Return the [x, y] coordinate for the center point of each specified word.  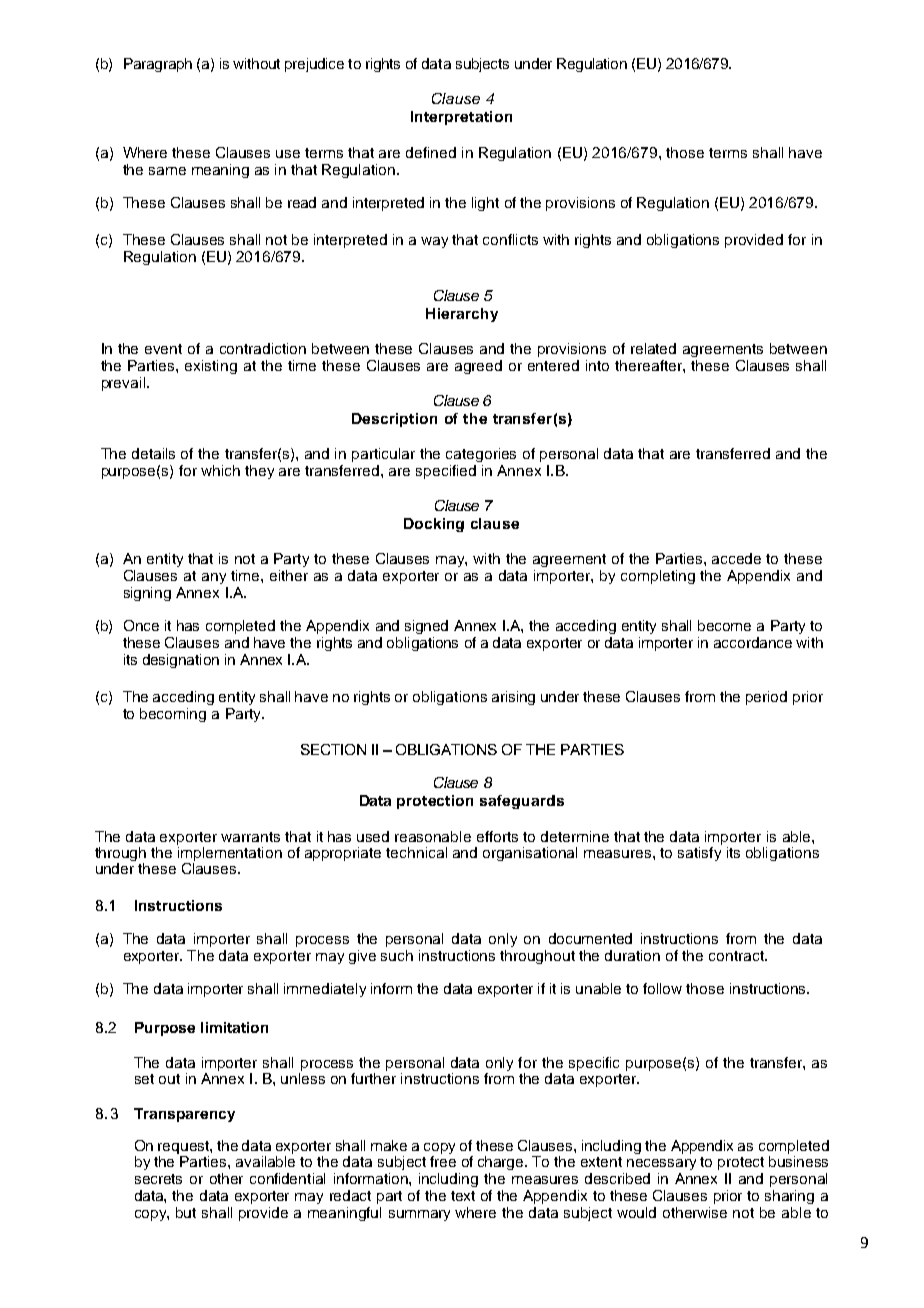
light [485, 204]
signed [426, 627]
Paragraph [158, 65]
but [186, 1212]
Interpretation [461, 118]
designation [181, 661]
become [724, 625]
